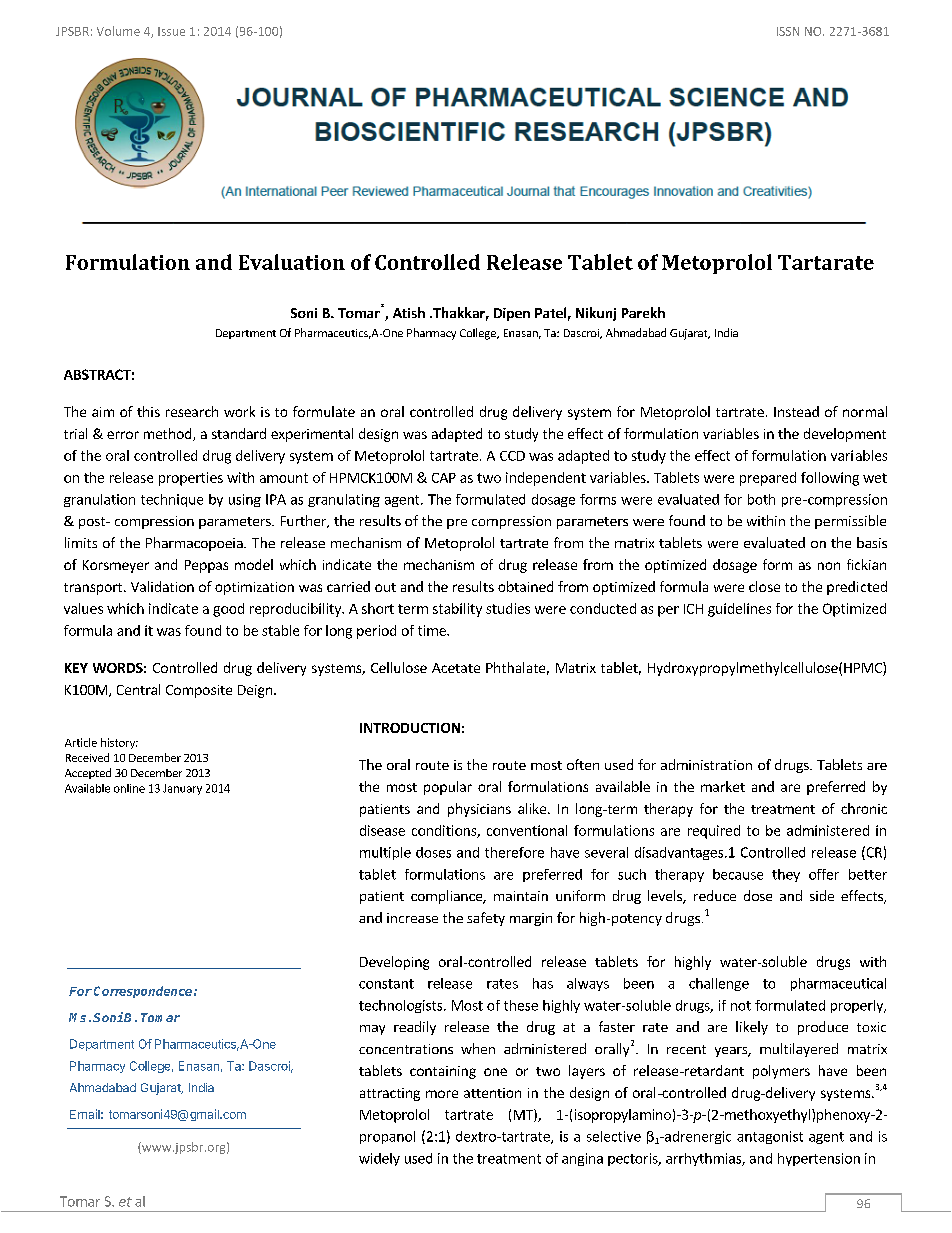 The width and height of the document is (952, 1233). What do you see at coordinates (796, 411) in the document?
I see `Instead` at bounding box center [796, 411].
